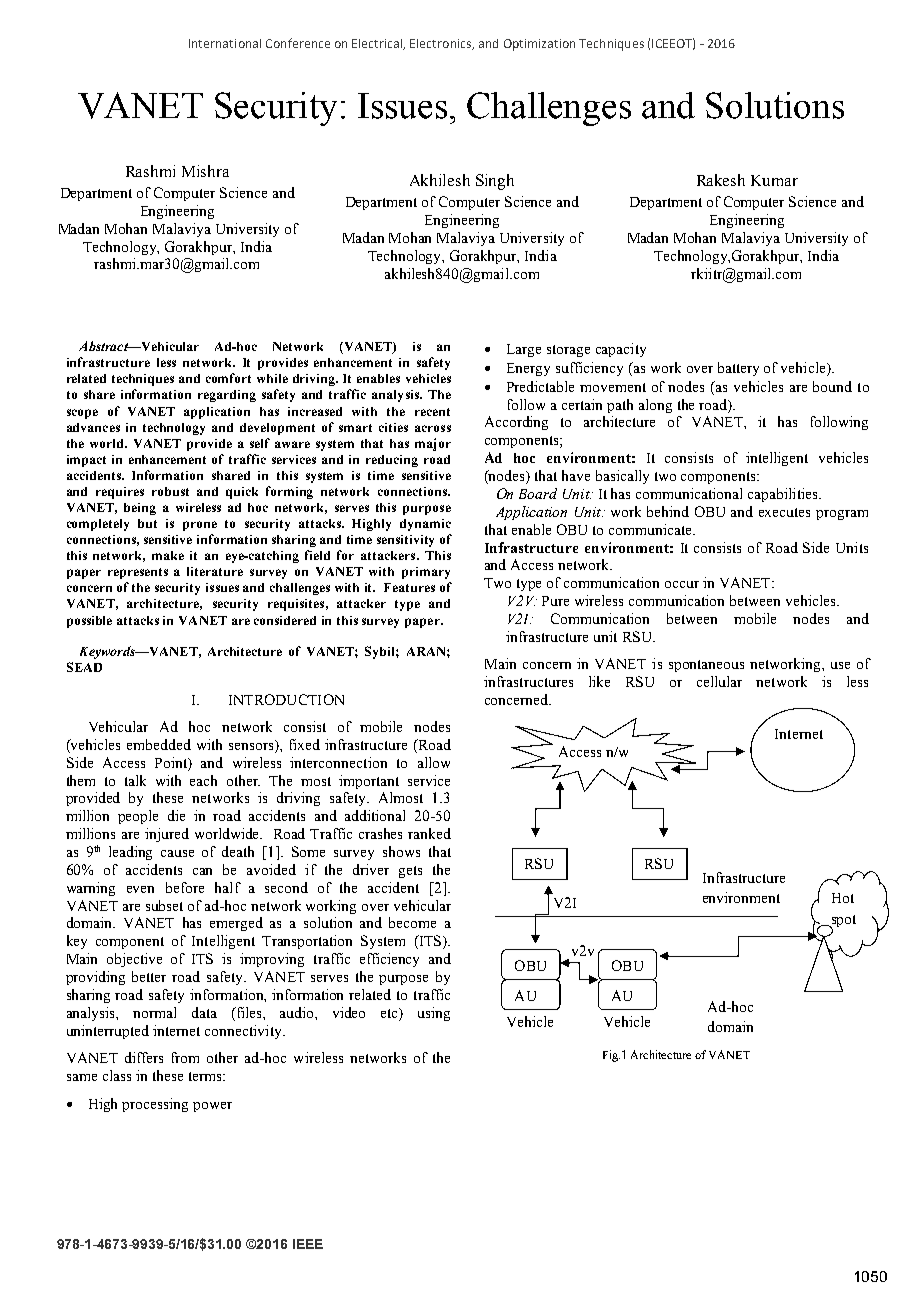 The image size is (924, 1308). I want to click on Electronics, so click(442, 44).
